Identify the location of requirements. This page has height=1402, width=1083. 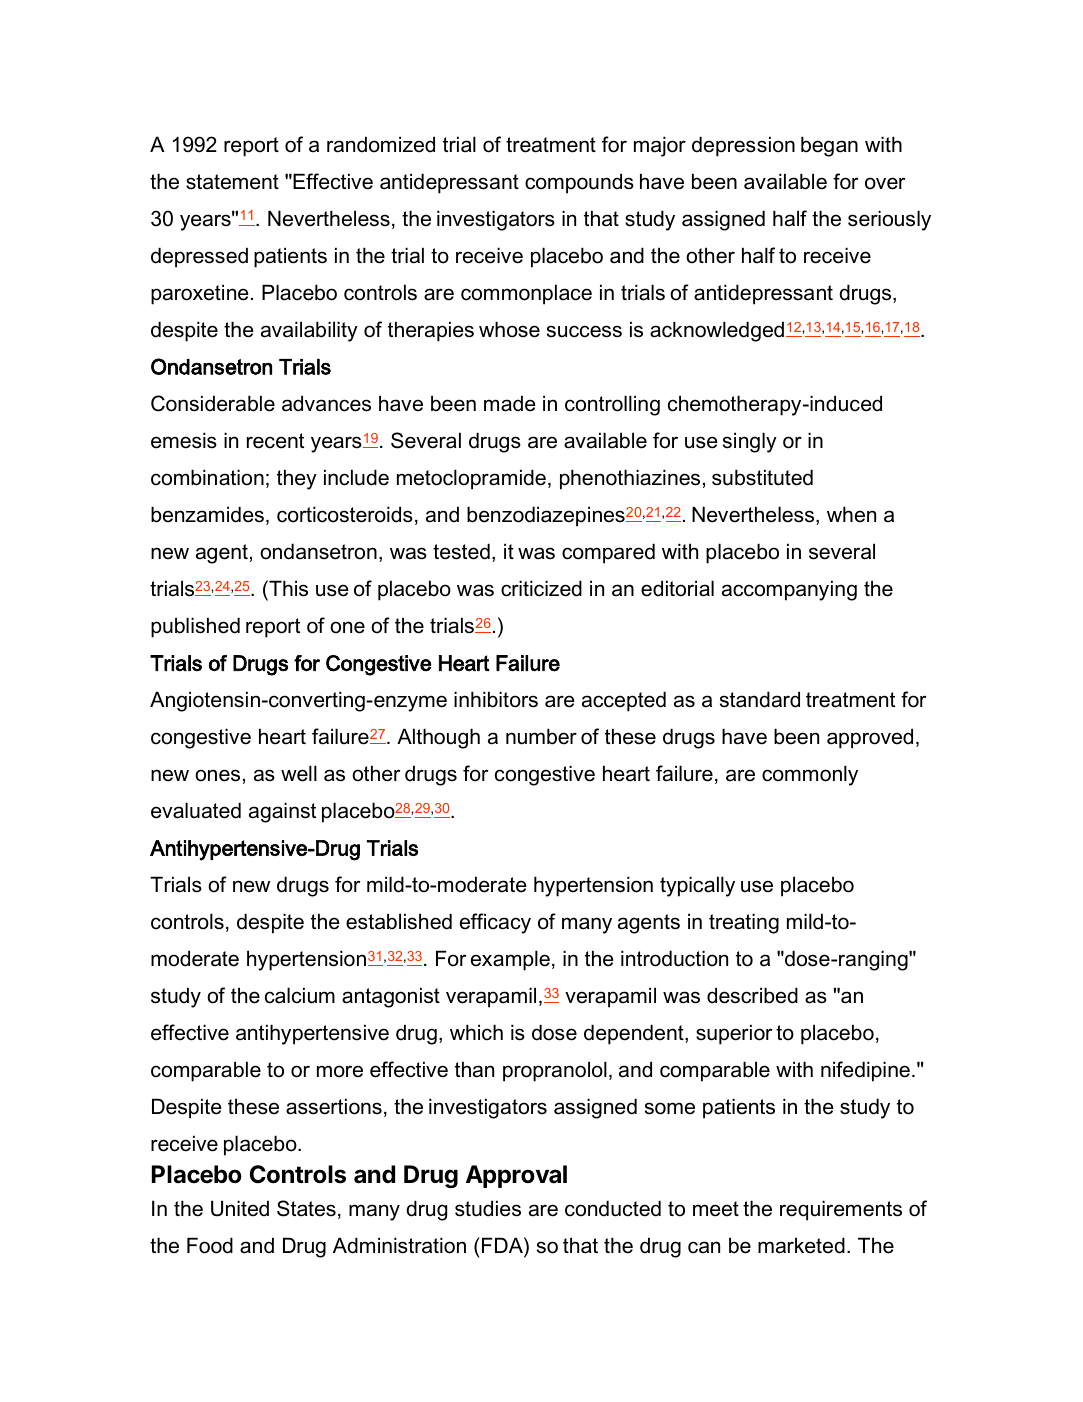
(841, 1210).
